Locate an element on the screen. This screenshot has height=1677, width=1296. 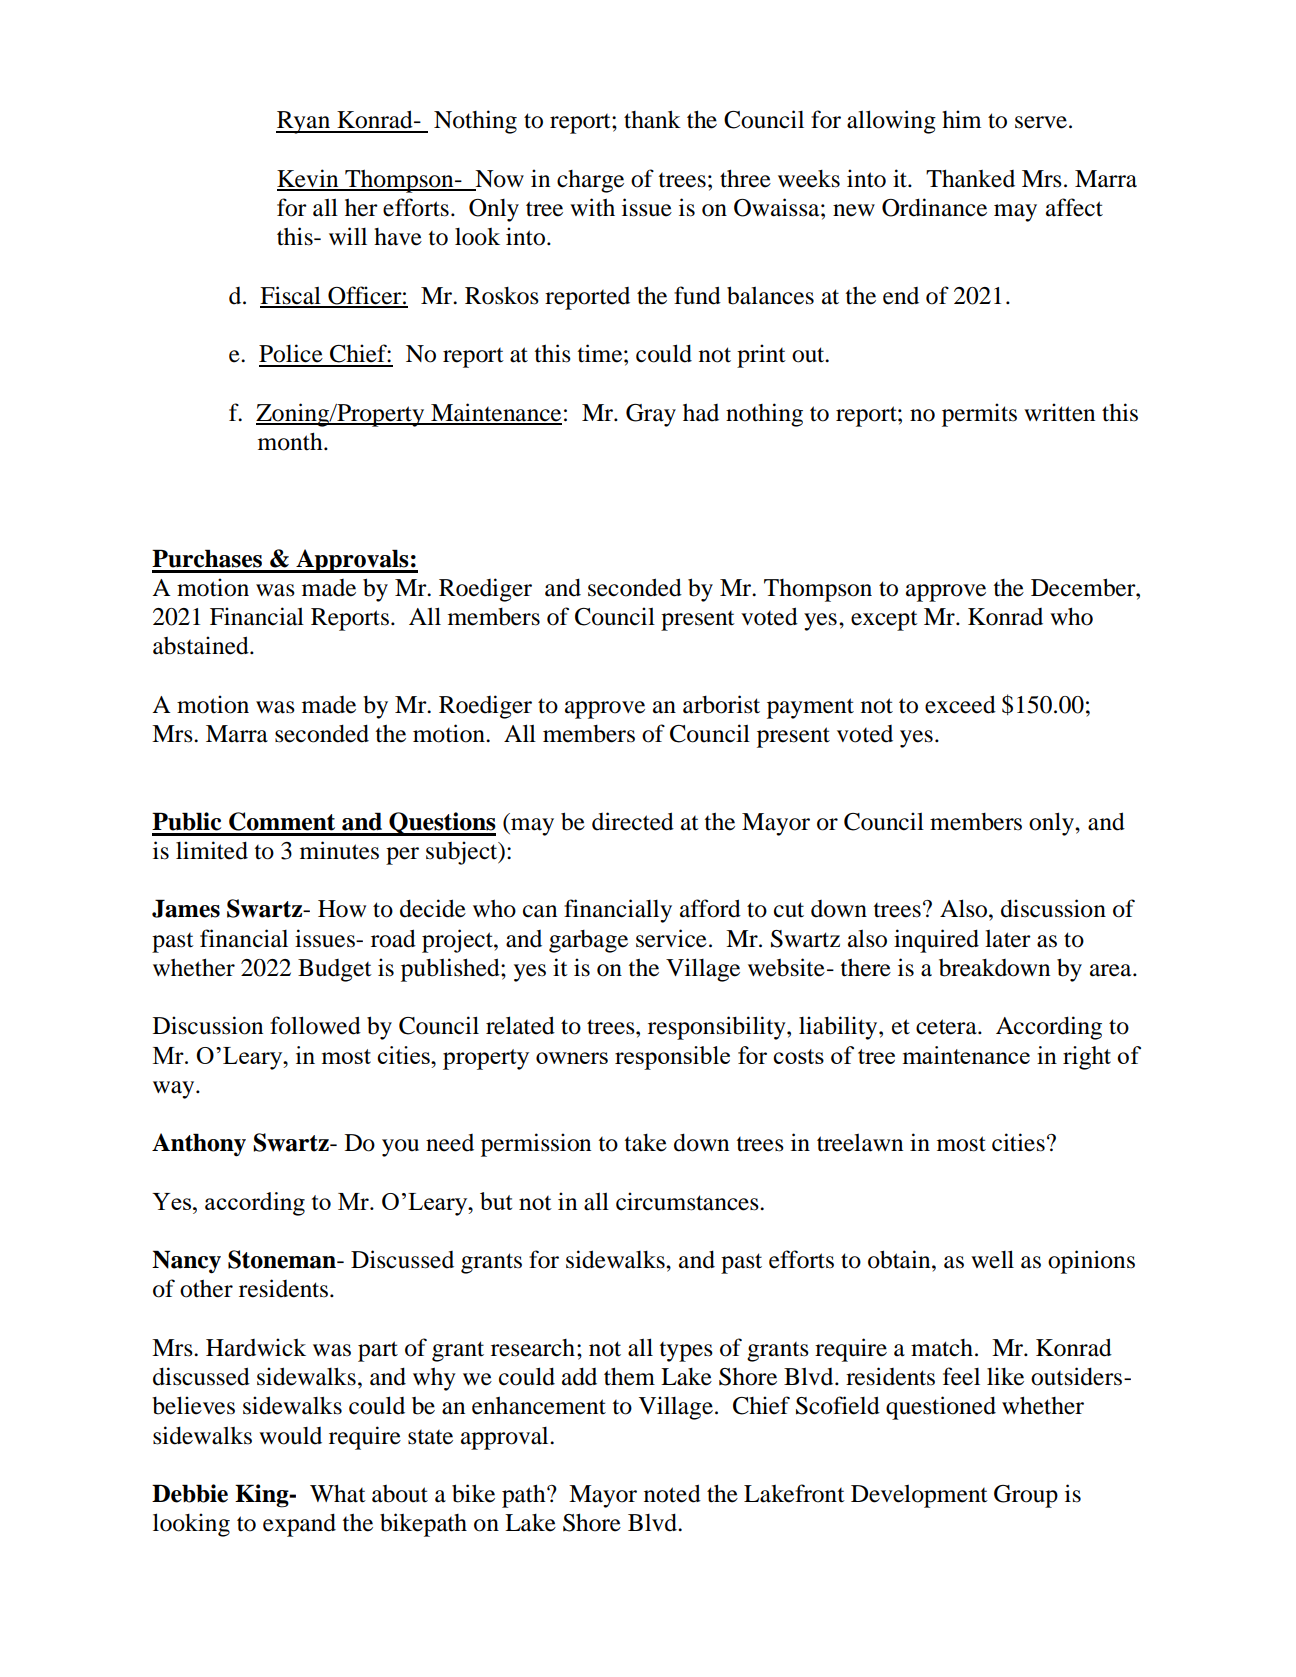
followed is located at coordinates (315, 1025).
